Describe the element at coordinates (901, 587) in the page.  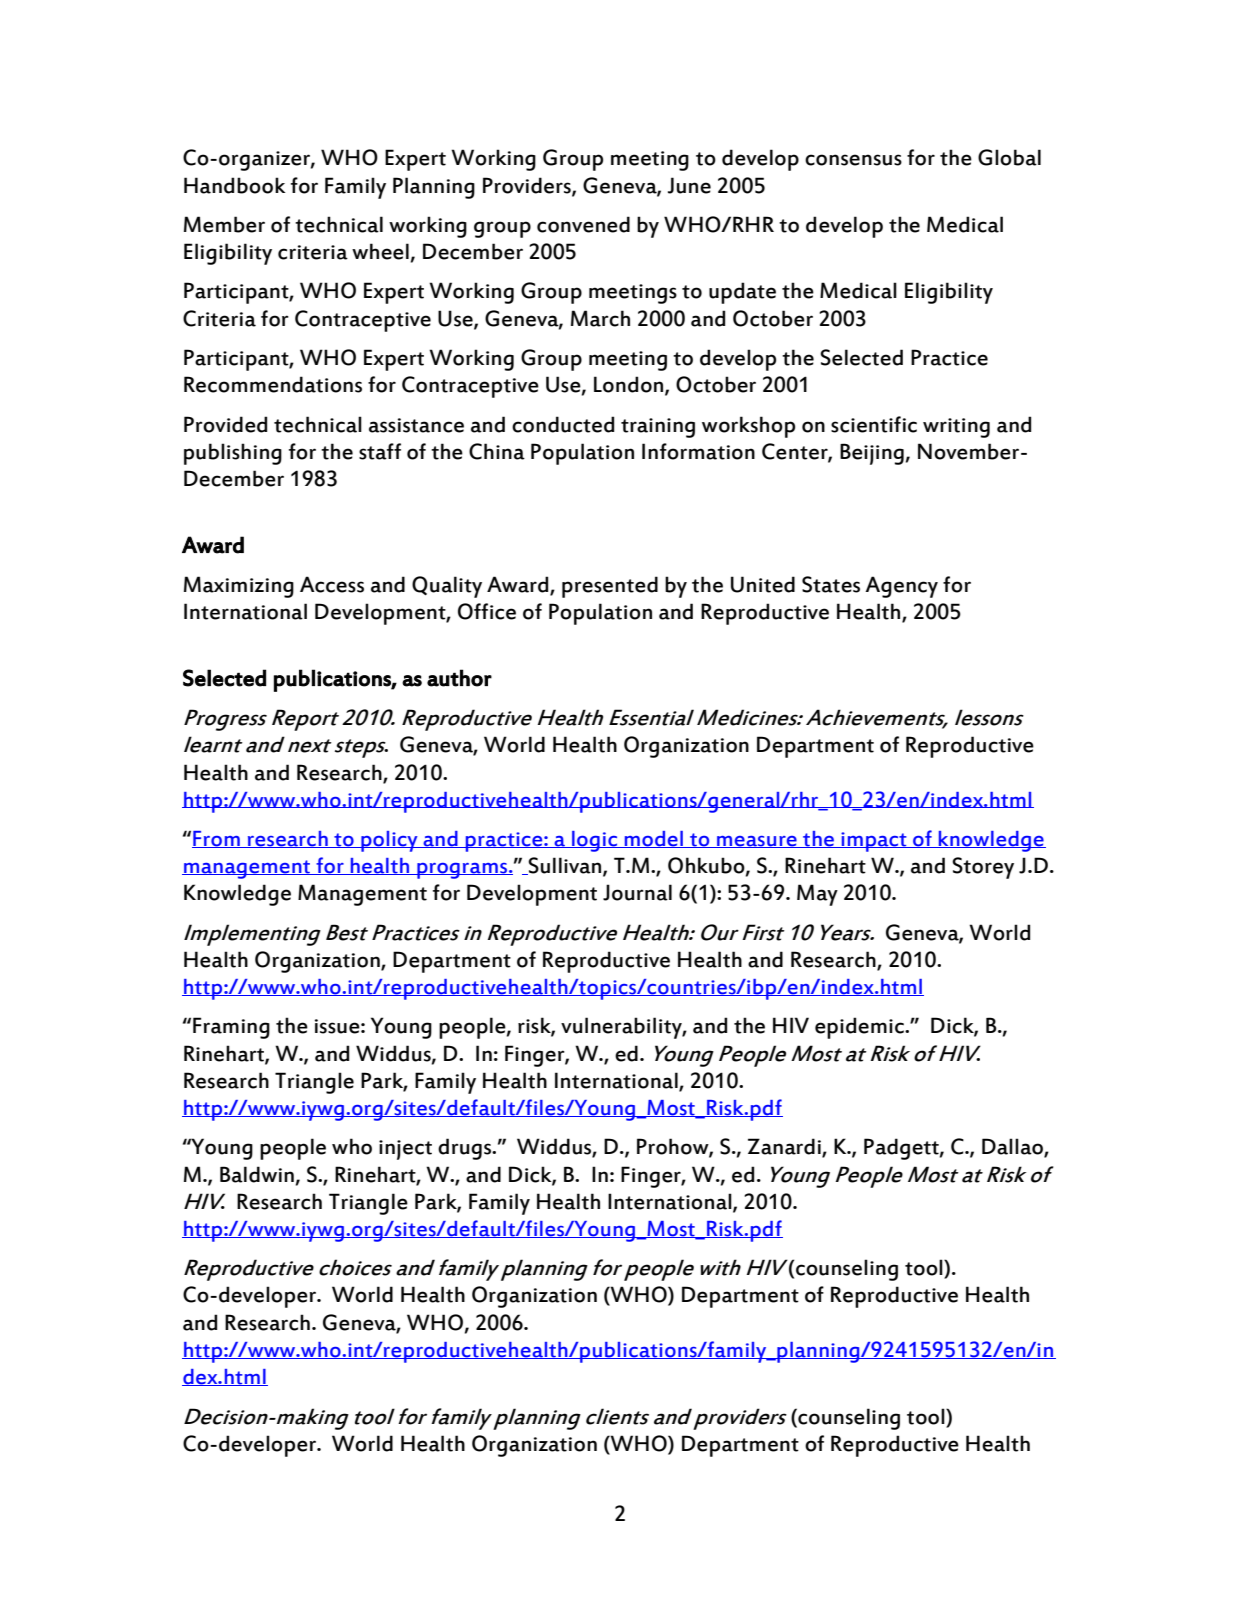
I see `Agency` at that location.
